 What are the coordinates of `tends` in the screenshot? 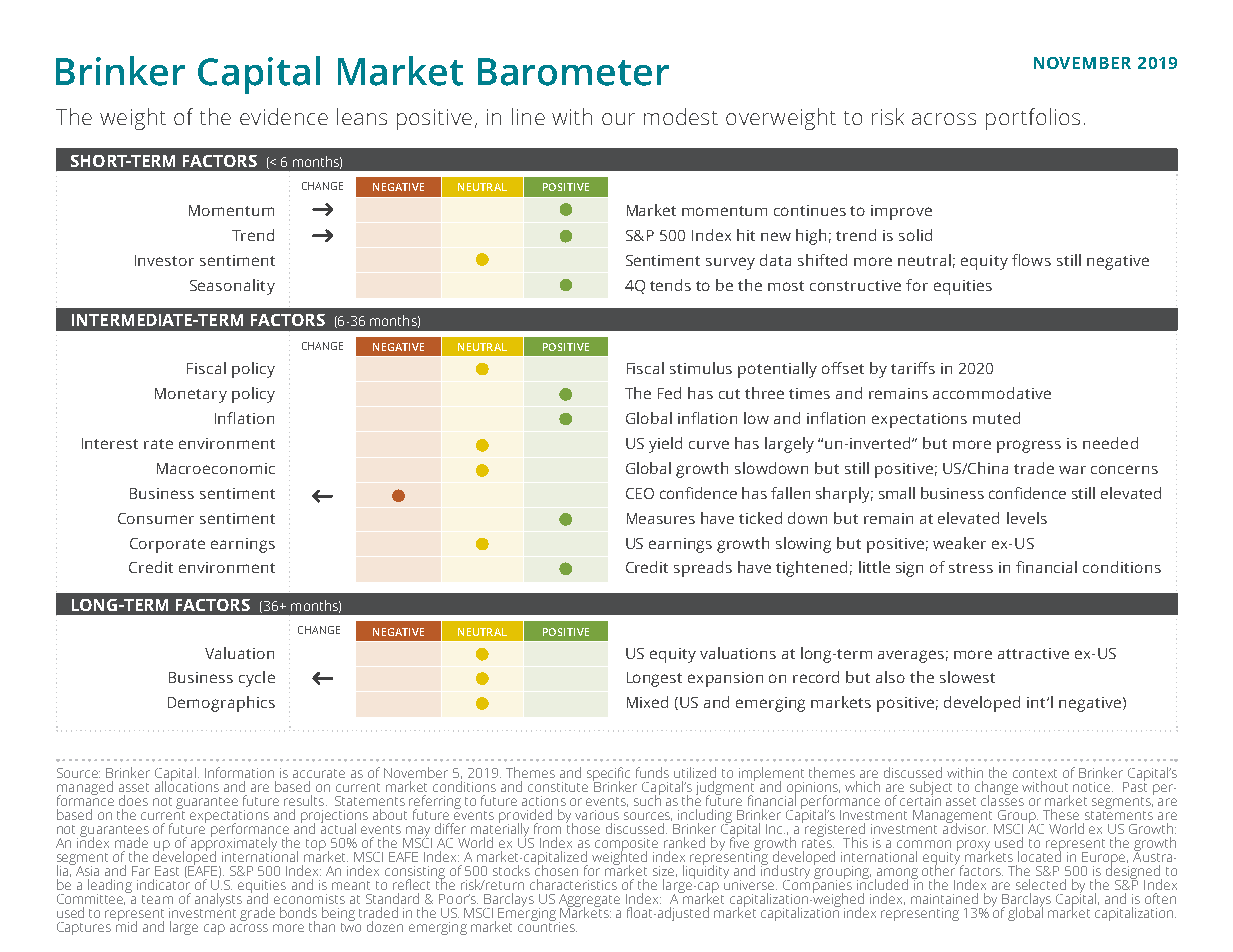 It's located at (670, 285).
